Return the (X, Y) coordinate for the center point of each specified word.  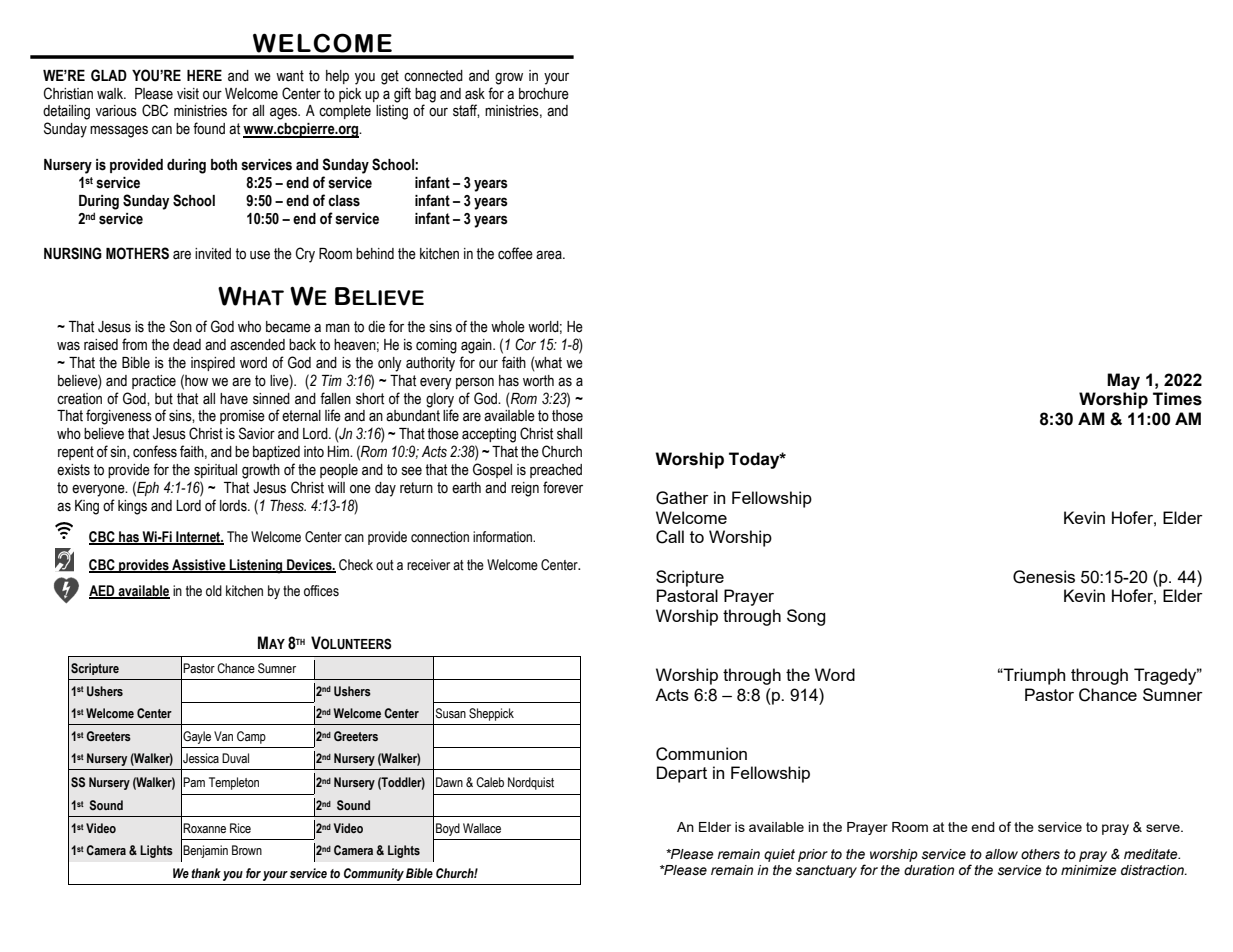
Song (806, 617)
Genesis (1044, 577)
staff (466, 111)
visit (188, 94)
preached (556, 471)
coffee (515, 253)
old (214, 591)
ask (475, 94)
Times (1177, 399)
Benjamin (205, 851)
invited (213, 254)
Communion (701, 754)
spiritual (215, 471)
